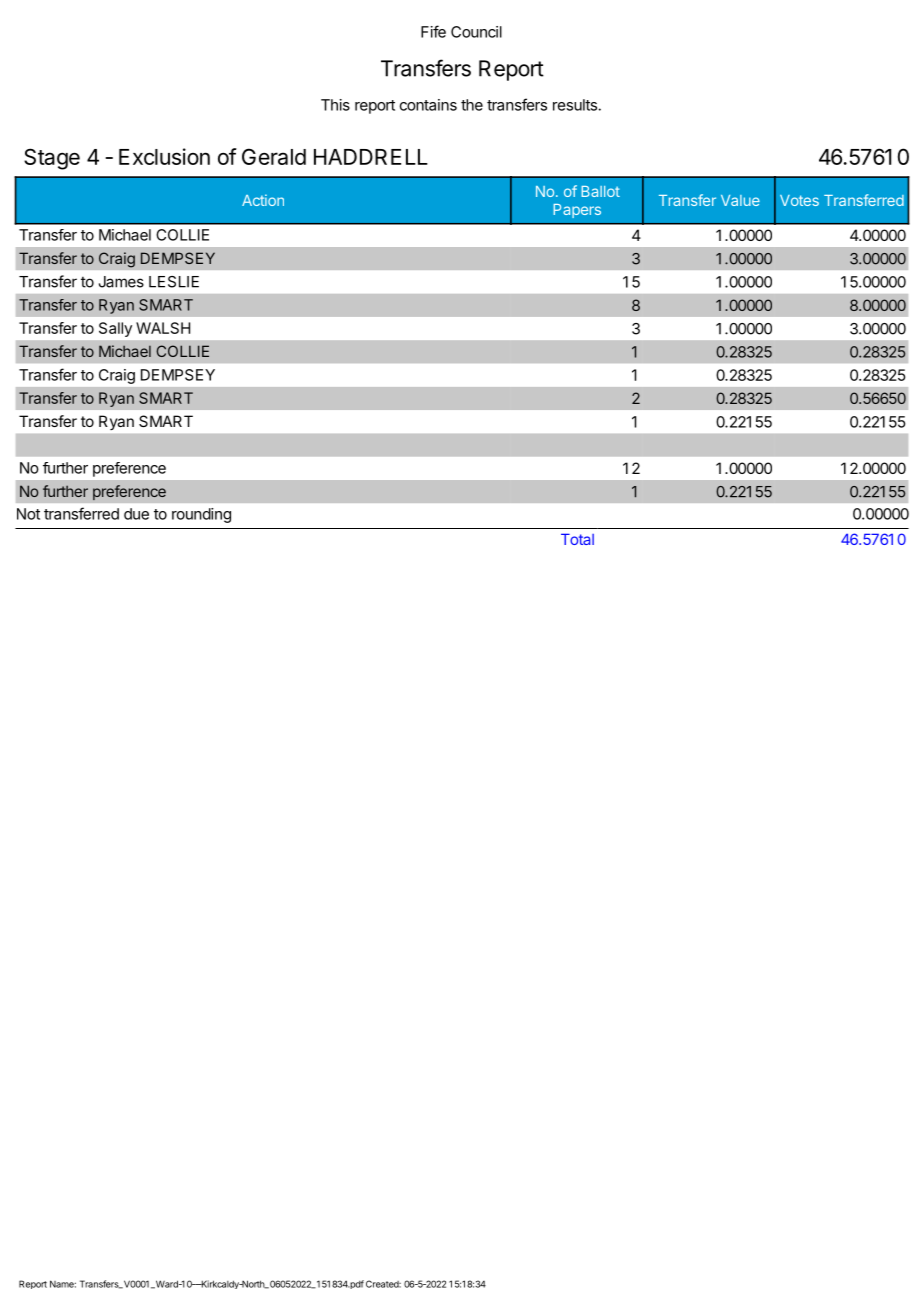  I want to click on Sally, so click(115, 329).
